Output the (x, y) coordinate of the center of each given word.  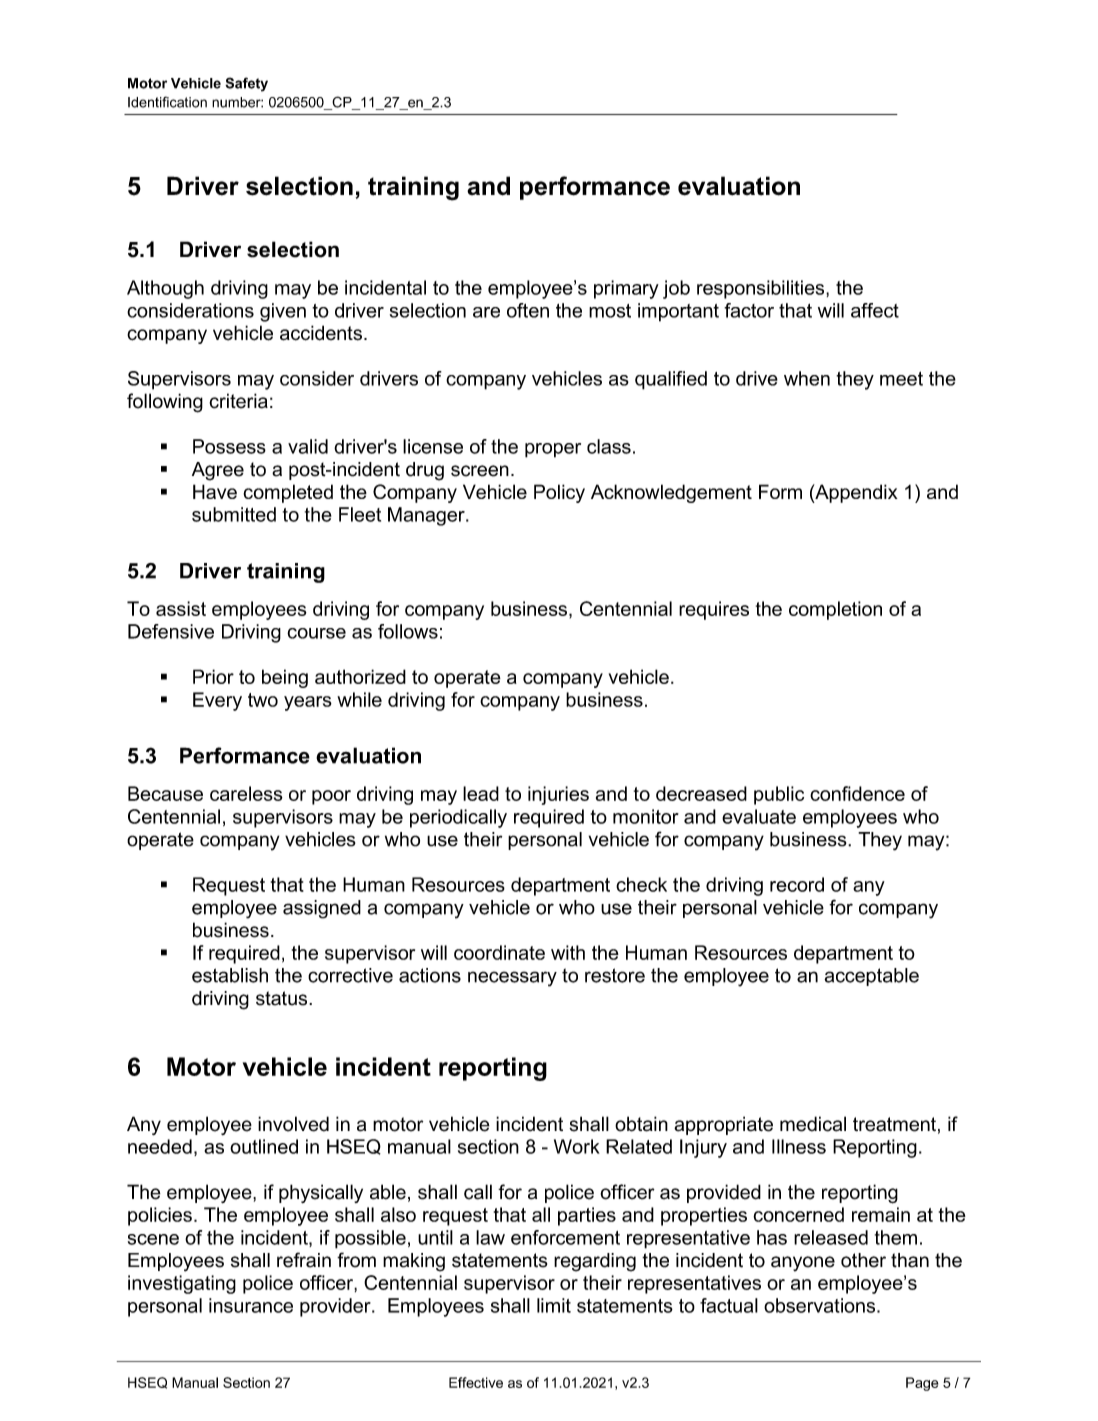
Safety (246, 84)
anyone (803, 1264)
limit (554, 1305)
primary (626, 289)
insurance (251, 1305)
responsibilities (762, 289)
